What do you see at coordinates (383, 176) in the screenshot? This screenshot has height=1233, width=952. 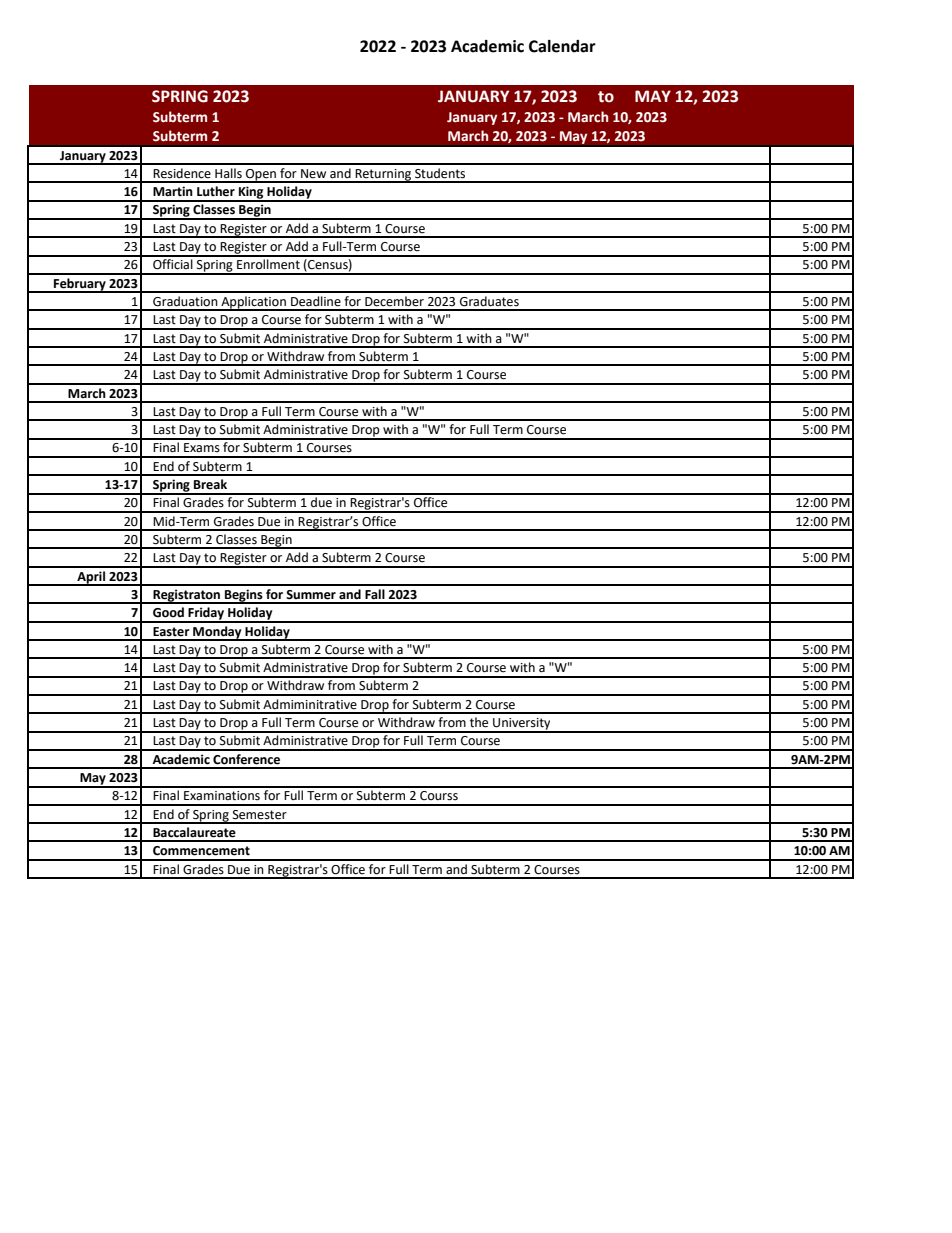 I see `Returning` at bounding box center [383, 176].
